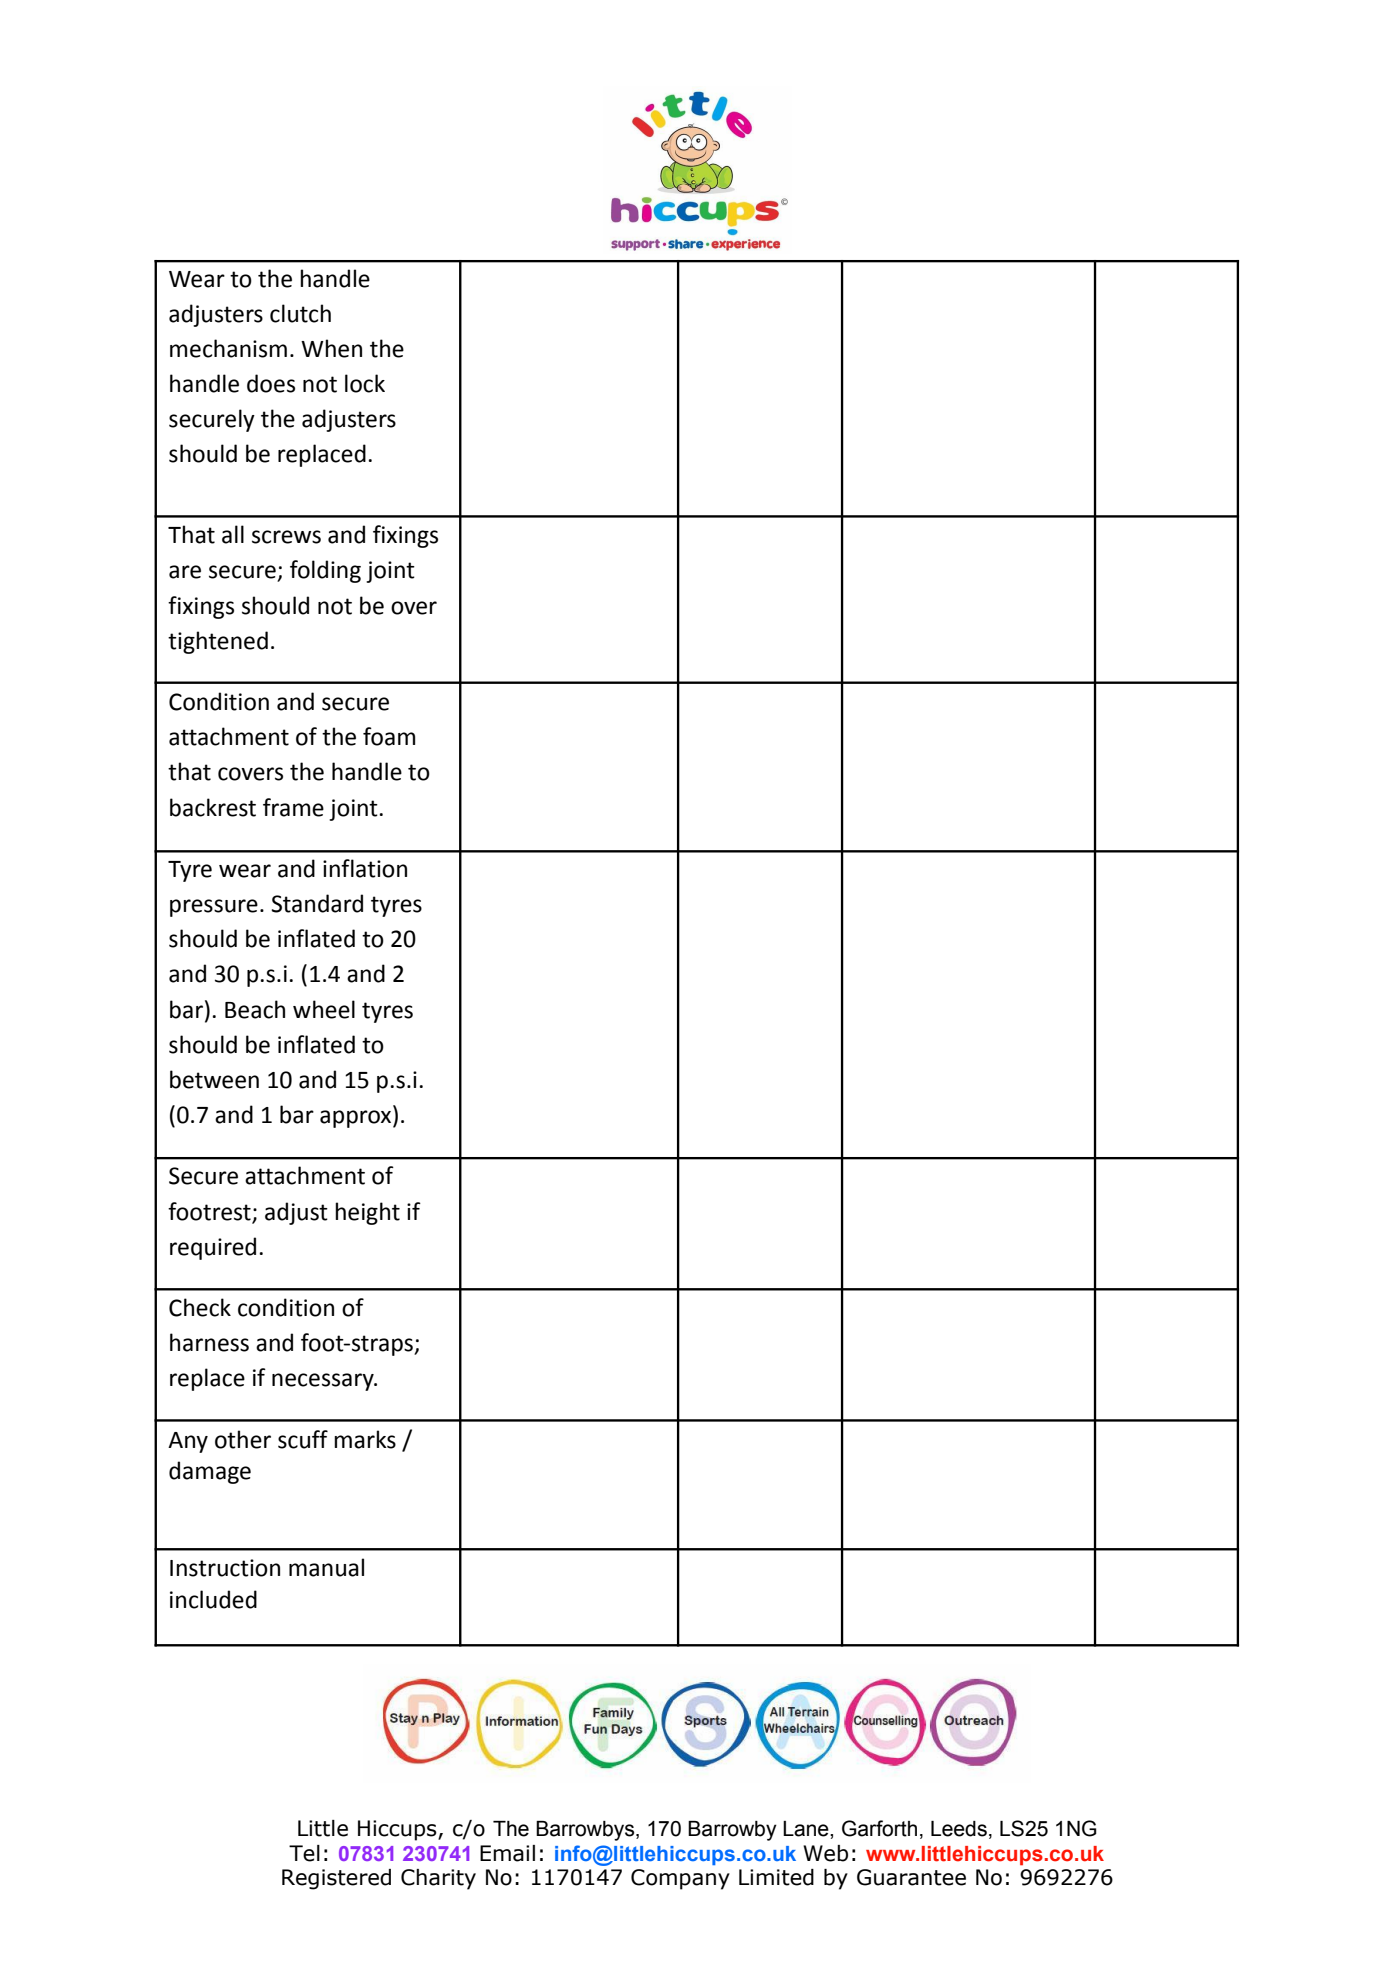  Describe the element at coordinates (271, 383) in the page. I see `does` at that location.
